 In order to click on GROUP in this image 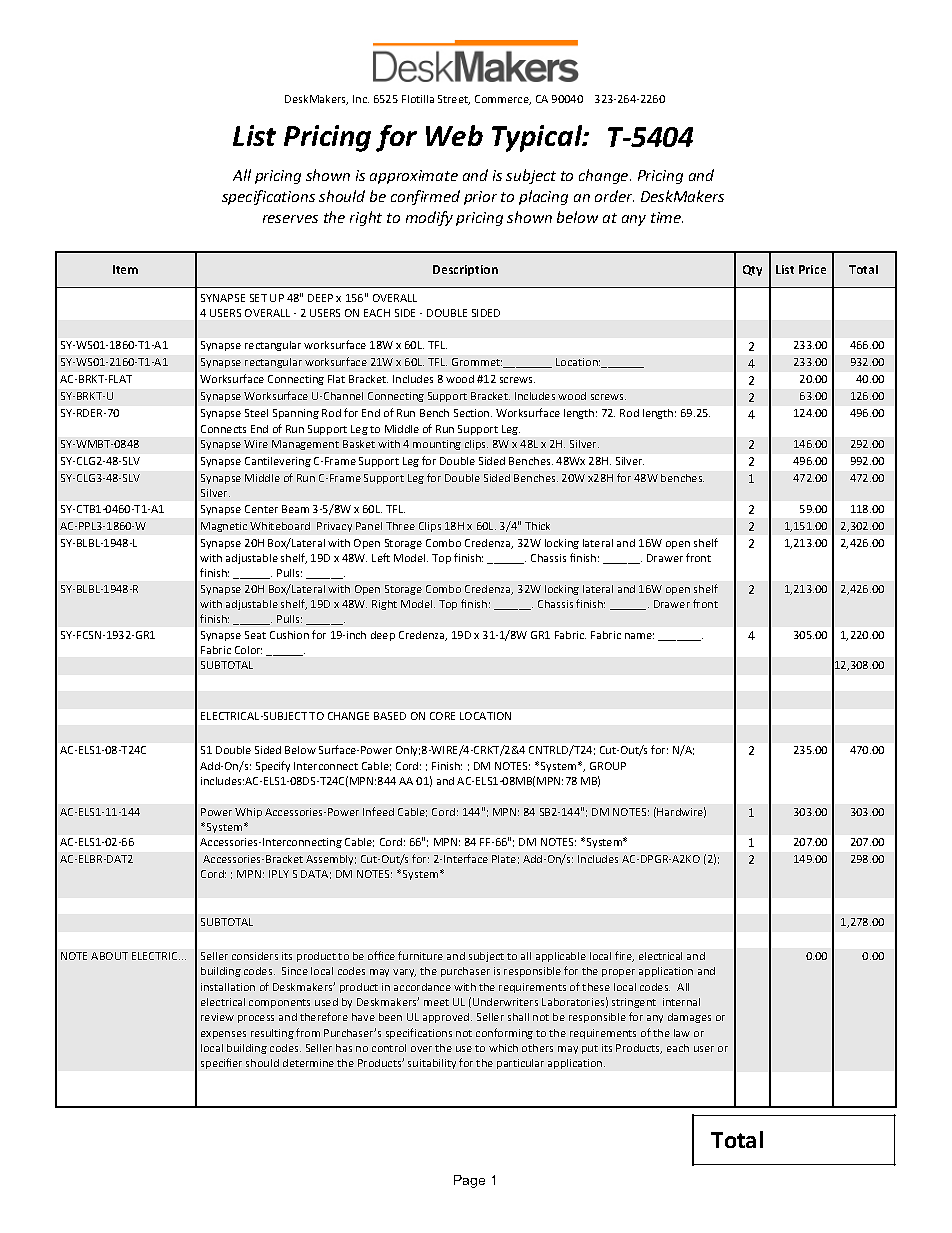, I will do `click(608, 766)`.
